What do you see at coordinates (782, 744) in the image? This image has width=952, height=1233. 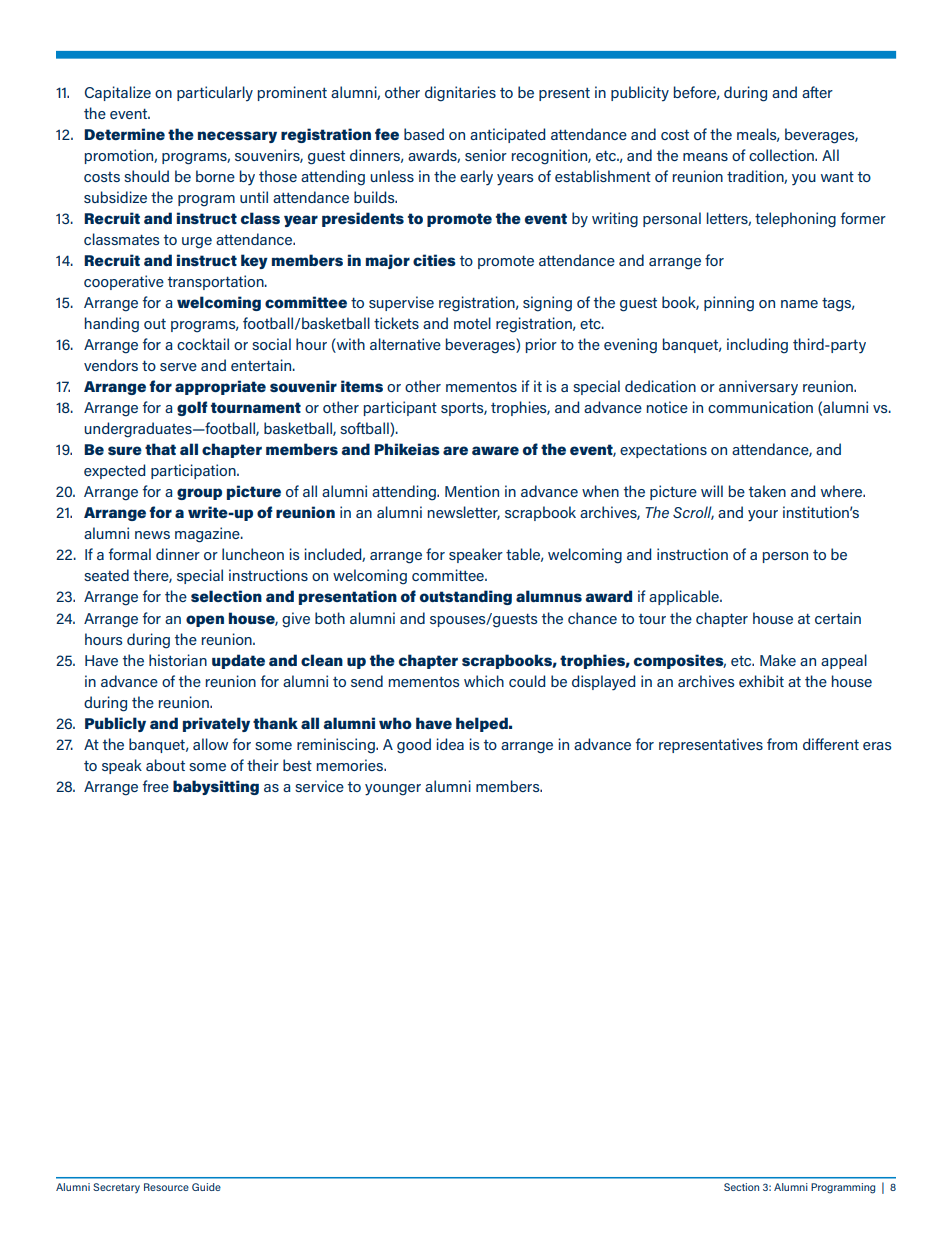 I see `from` at bounding box center [782, 744].
